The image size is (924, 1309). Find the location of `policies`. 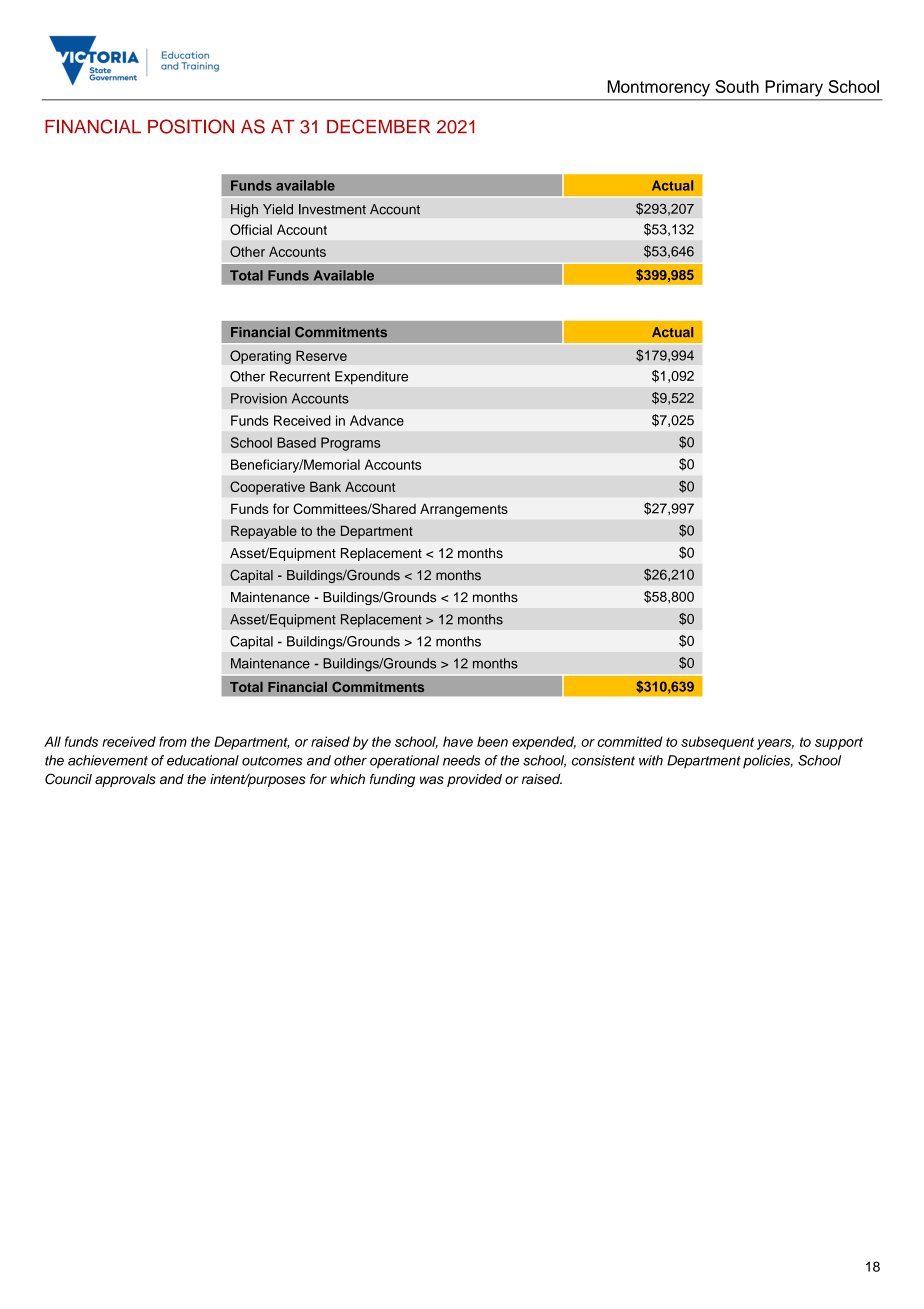

policies is located at coordinates (768, 761).
